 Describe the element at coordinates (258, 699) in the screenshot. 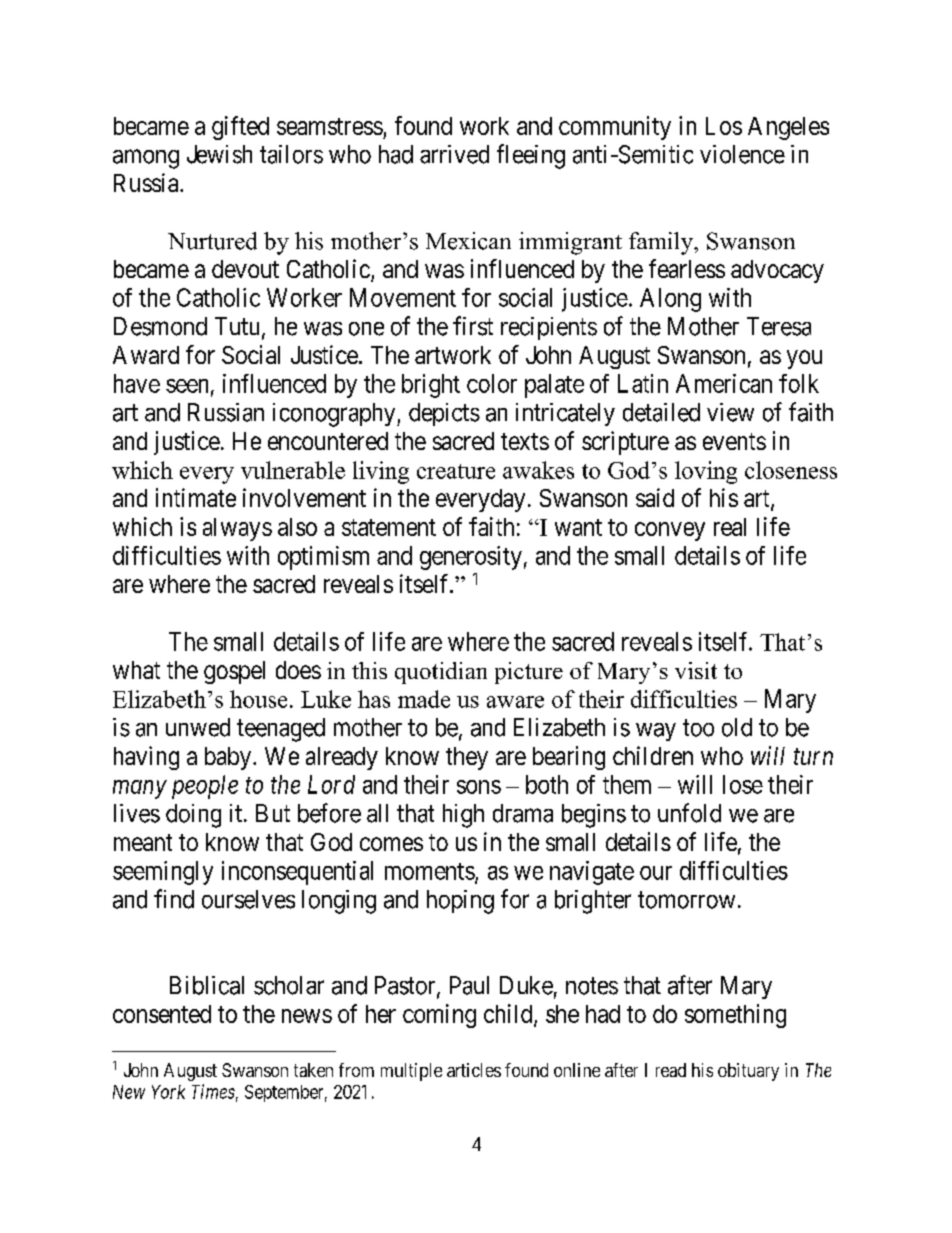

I see `house` at that location.
